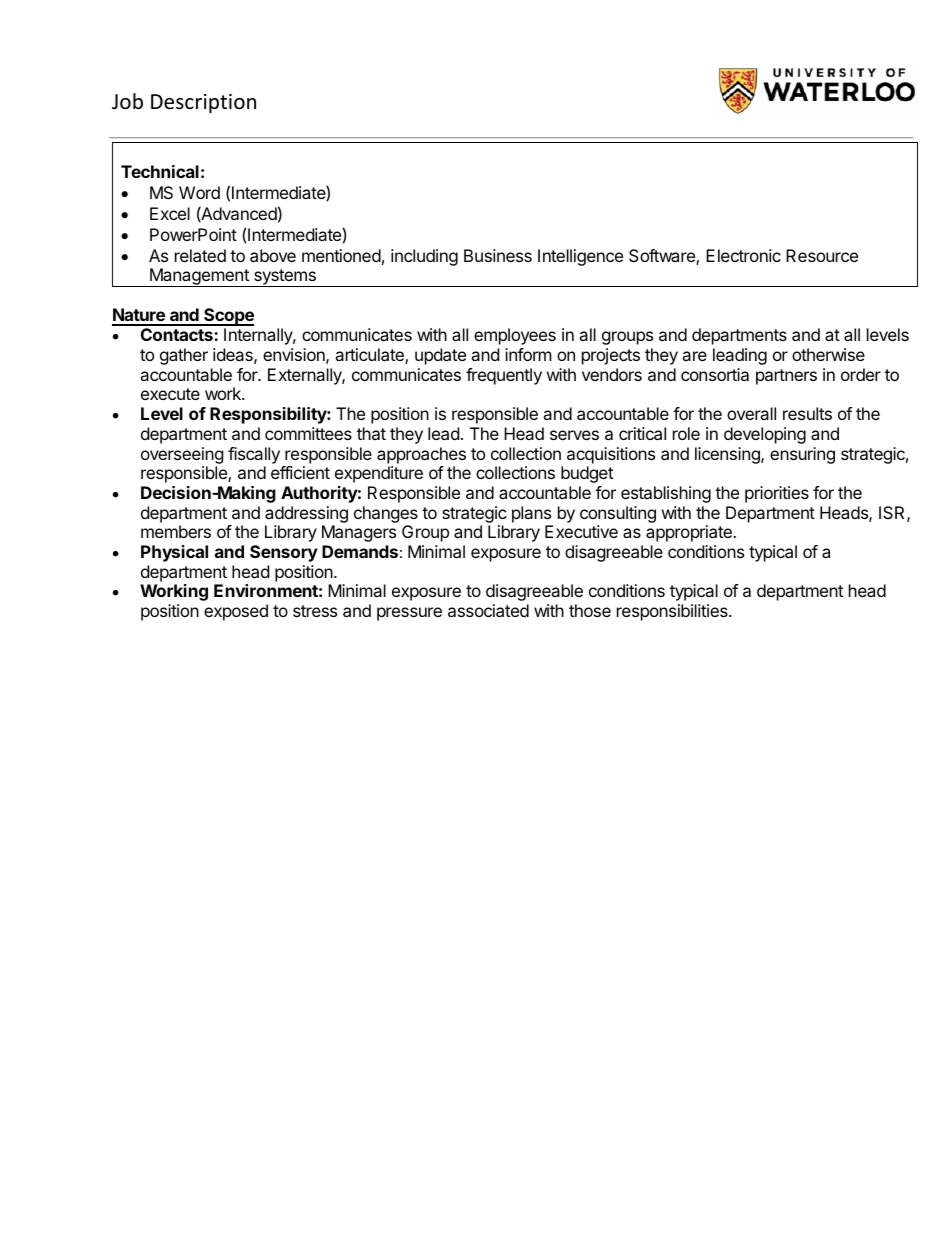 The image size is (952, 1233). I want to click on exposed, so click(236, 612).
